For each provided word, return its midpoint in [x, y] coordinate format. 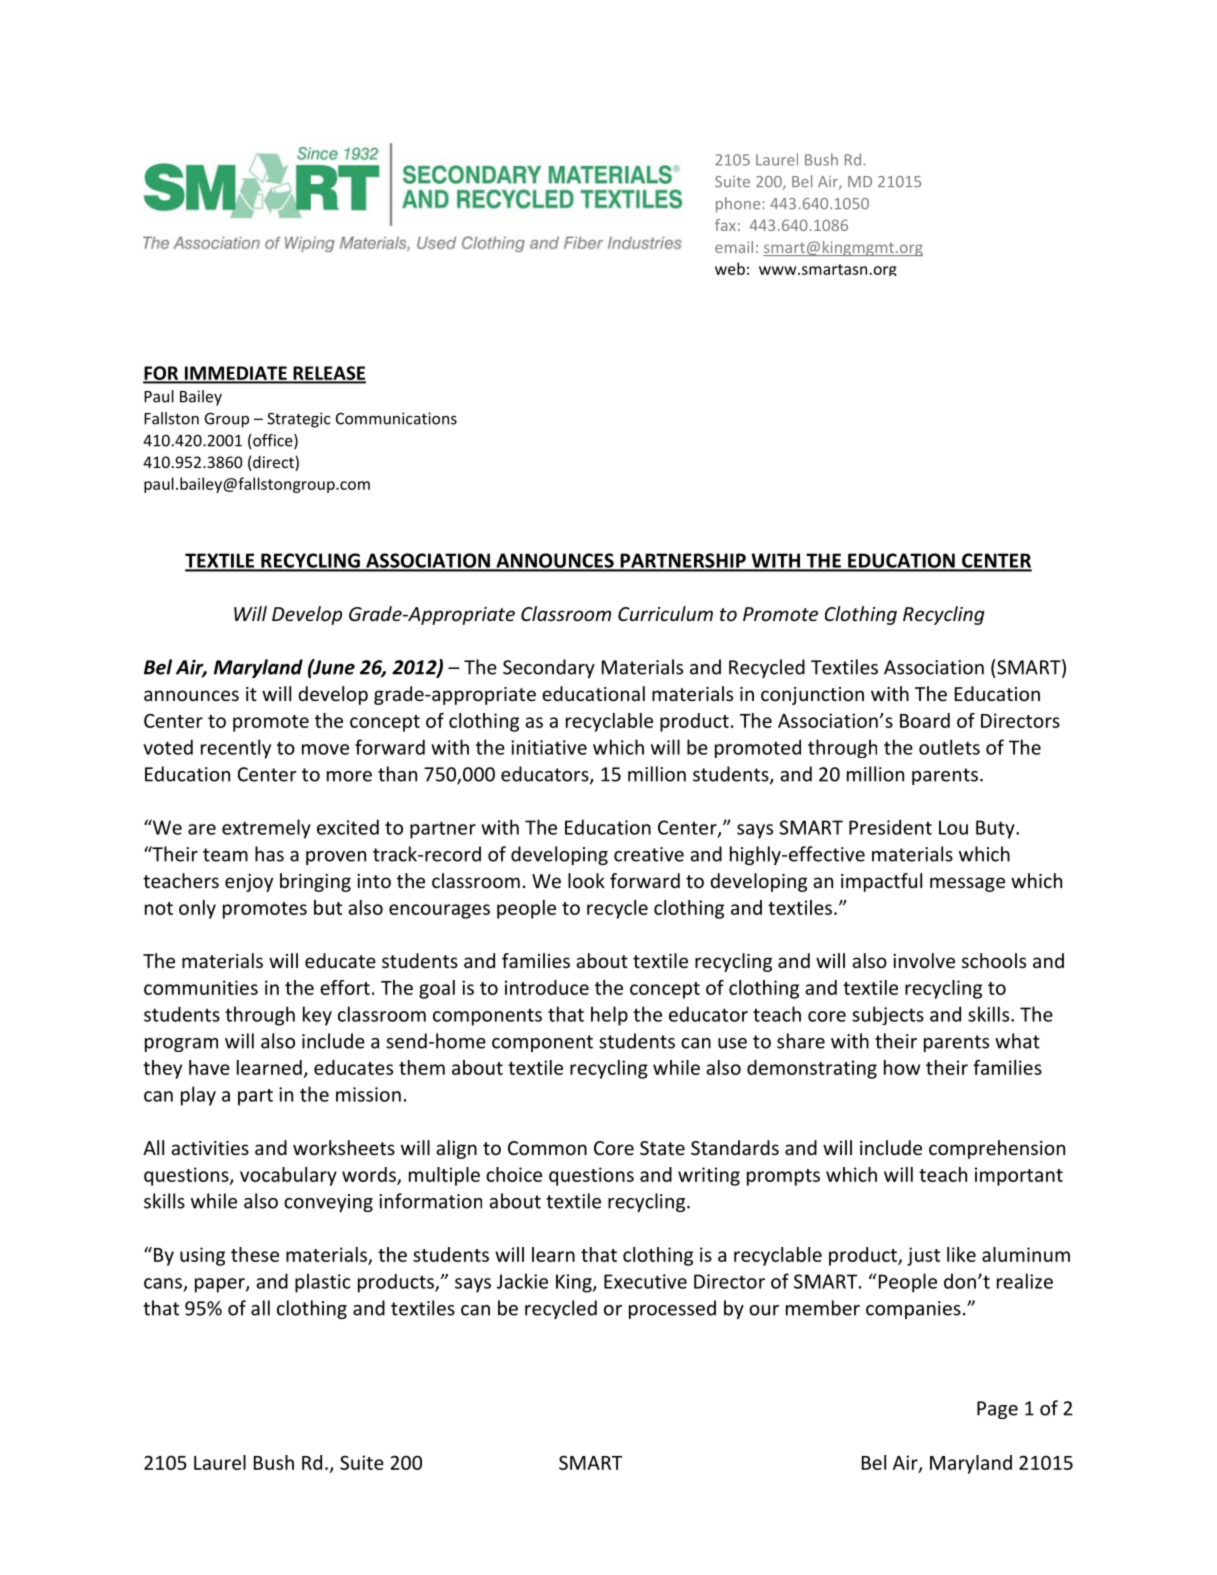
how [902, 1067]
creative [649, 854]
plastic [323, 1283]
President [890, 827]
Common [547, 1148]
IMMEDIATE [235, 374]
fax [725, 225]
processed [672, 1309]
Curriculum [665, 613]
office [273, 441]
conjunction [812, 696]
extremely [266, 829]
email [734, 247]
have [209, 1067]
